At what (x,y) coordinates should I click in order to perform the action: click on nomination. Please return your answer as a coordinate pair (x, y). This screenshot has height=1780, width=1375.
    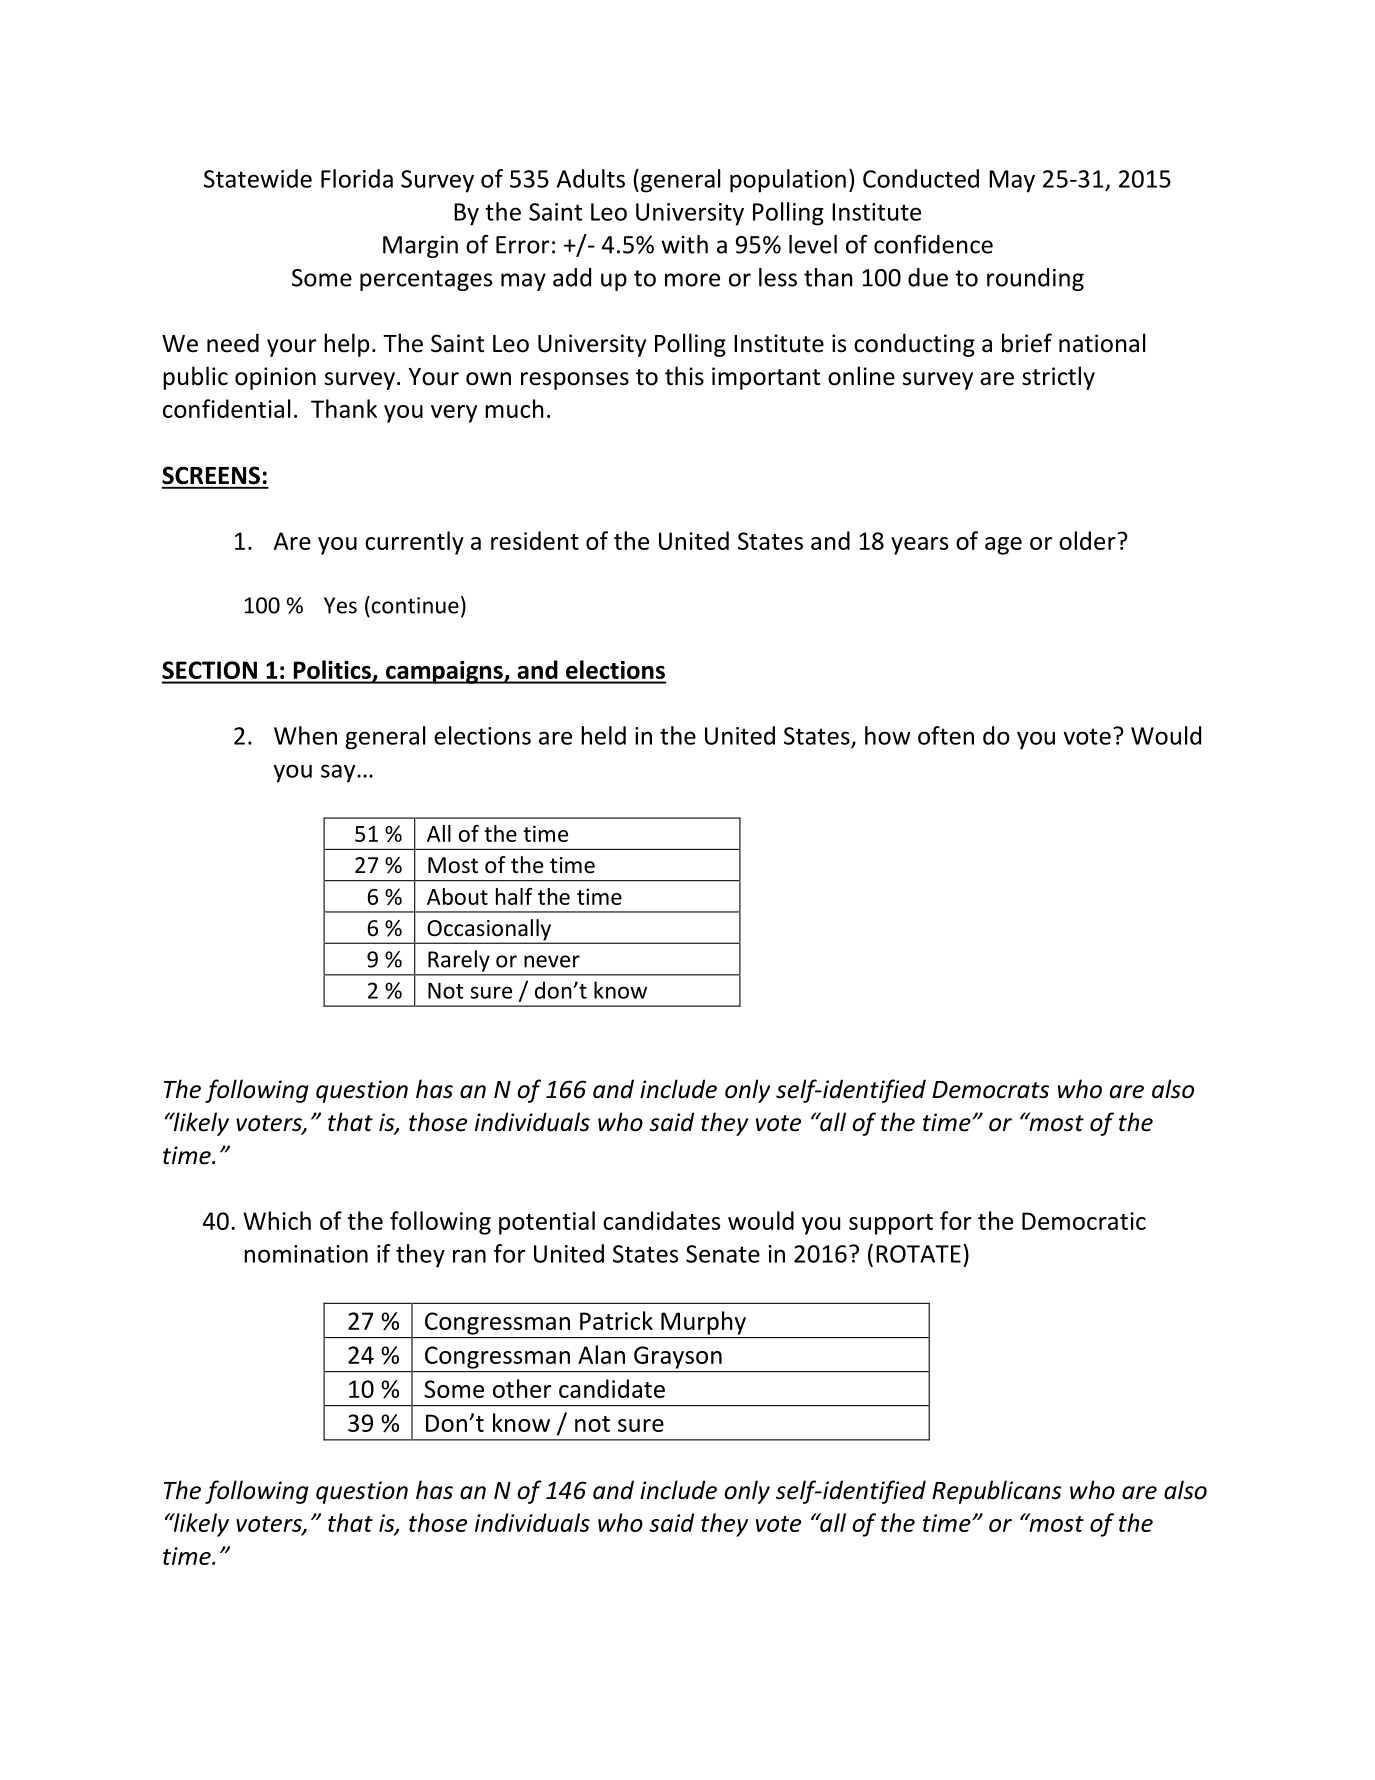
    Looking at the image, I should click on (306, 1254).
